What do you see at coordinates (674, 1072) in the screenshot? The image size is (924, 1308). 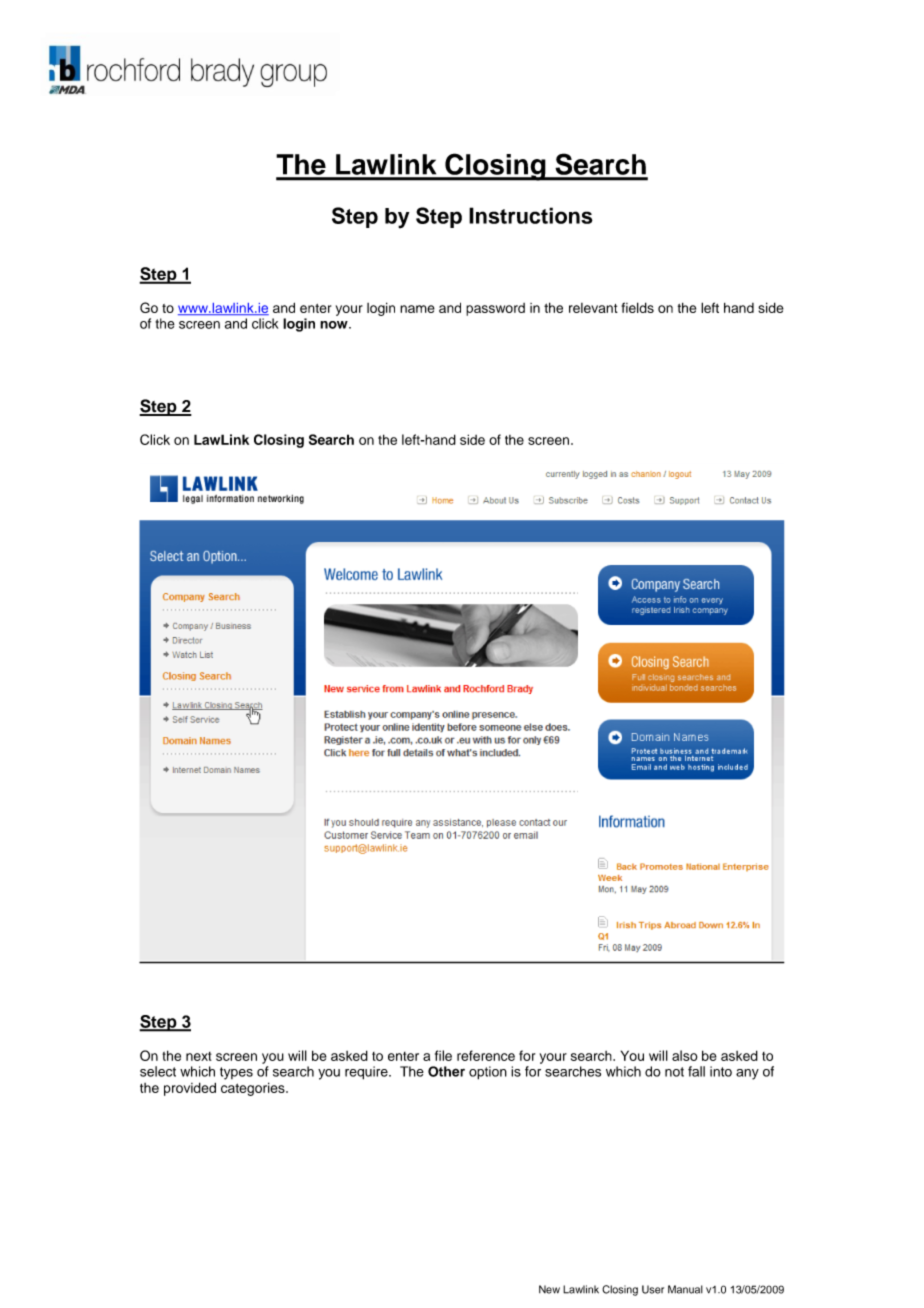 I see `not` at bounding box center [674, 1072].
